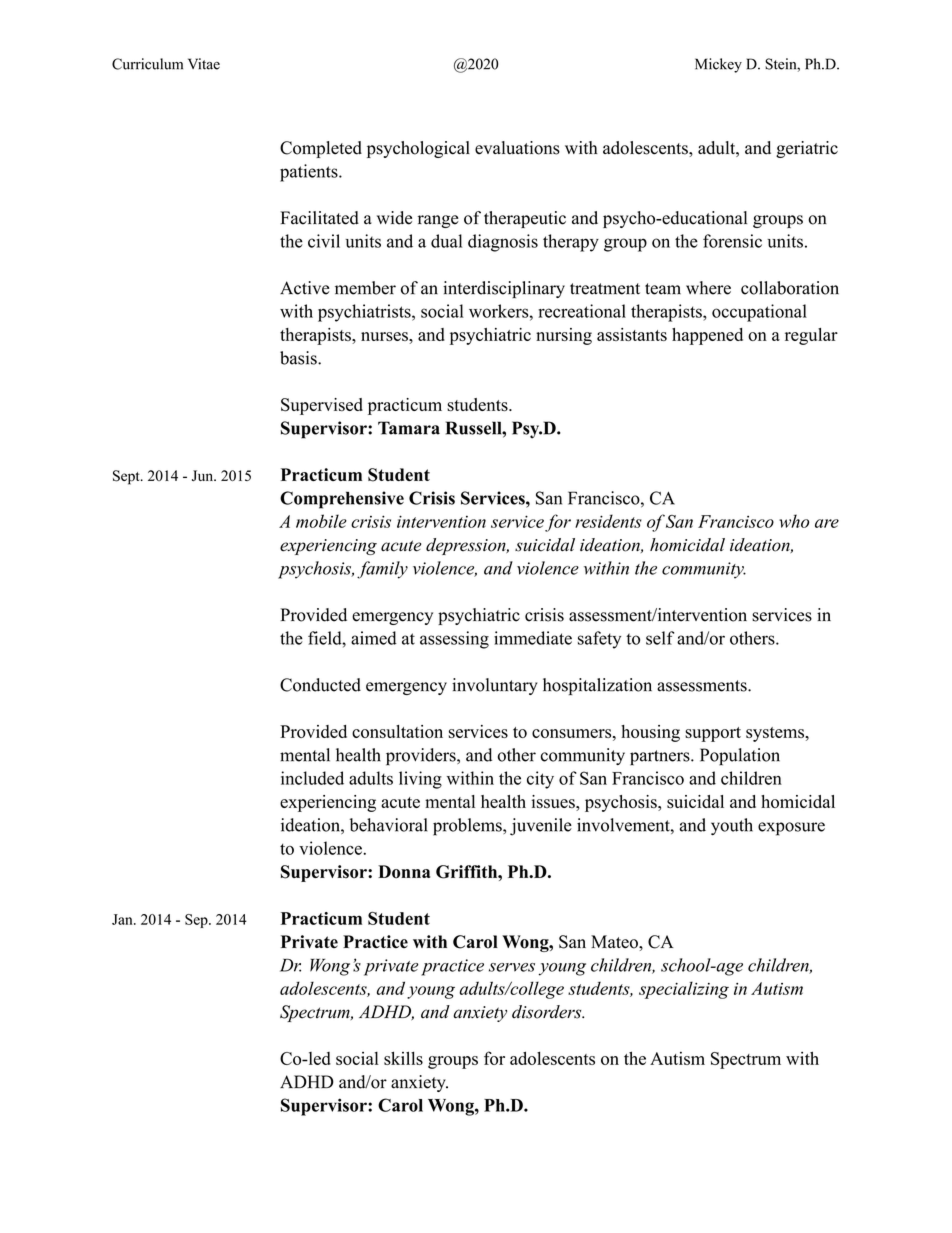 This document has height=1233, width=952. What do you see at coordinates (713, 734) in the document?
I see `support` at bounding box center [713, 734].
